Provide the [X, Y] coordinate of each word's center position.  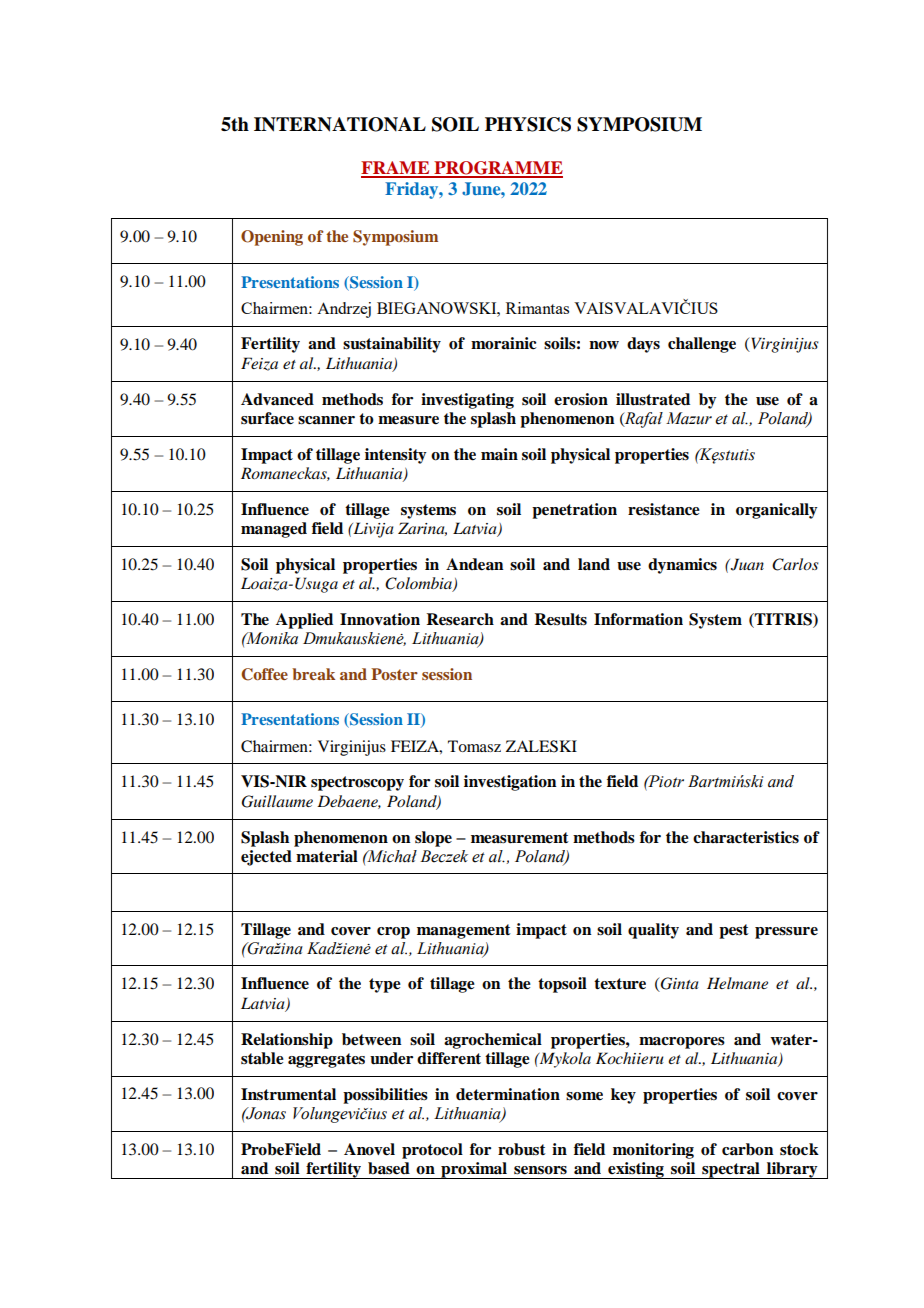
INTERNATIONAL [340, 124]
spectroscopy [357, 783]
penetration [574, 511]
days [643, 345]
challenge [702, 345]
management [464, 931]
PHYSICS [528, 124]
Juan [746, 564]
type [385, 985]
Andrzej [344, 310]
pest [734, 931]
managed [274, 530]
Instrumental [288, 1094]
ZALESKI [541, 746]
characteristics [746, 837]
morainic [504, 343]
